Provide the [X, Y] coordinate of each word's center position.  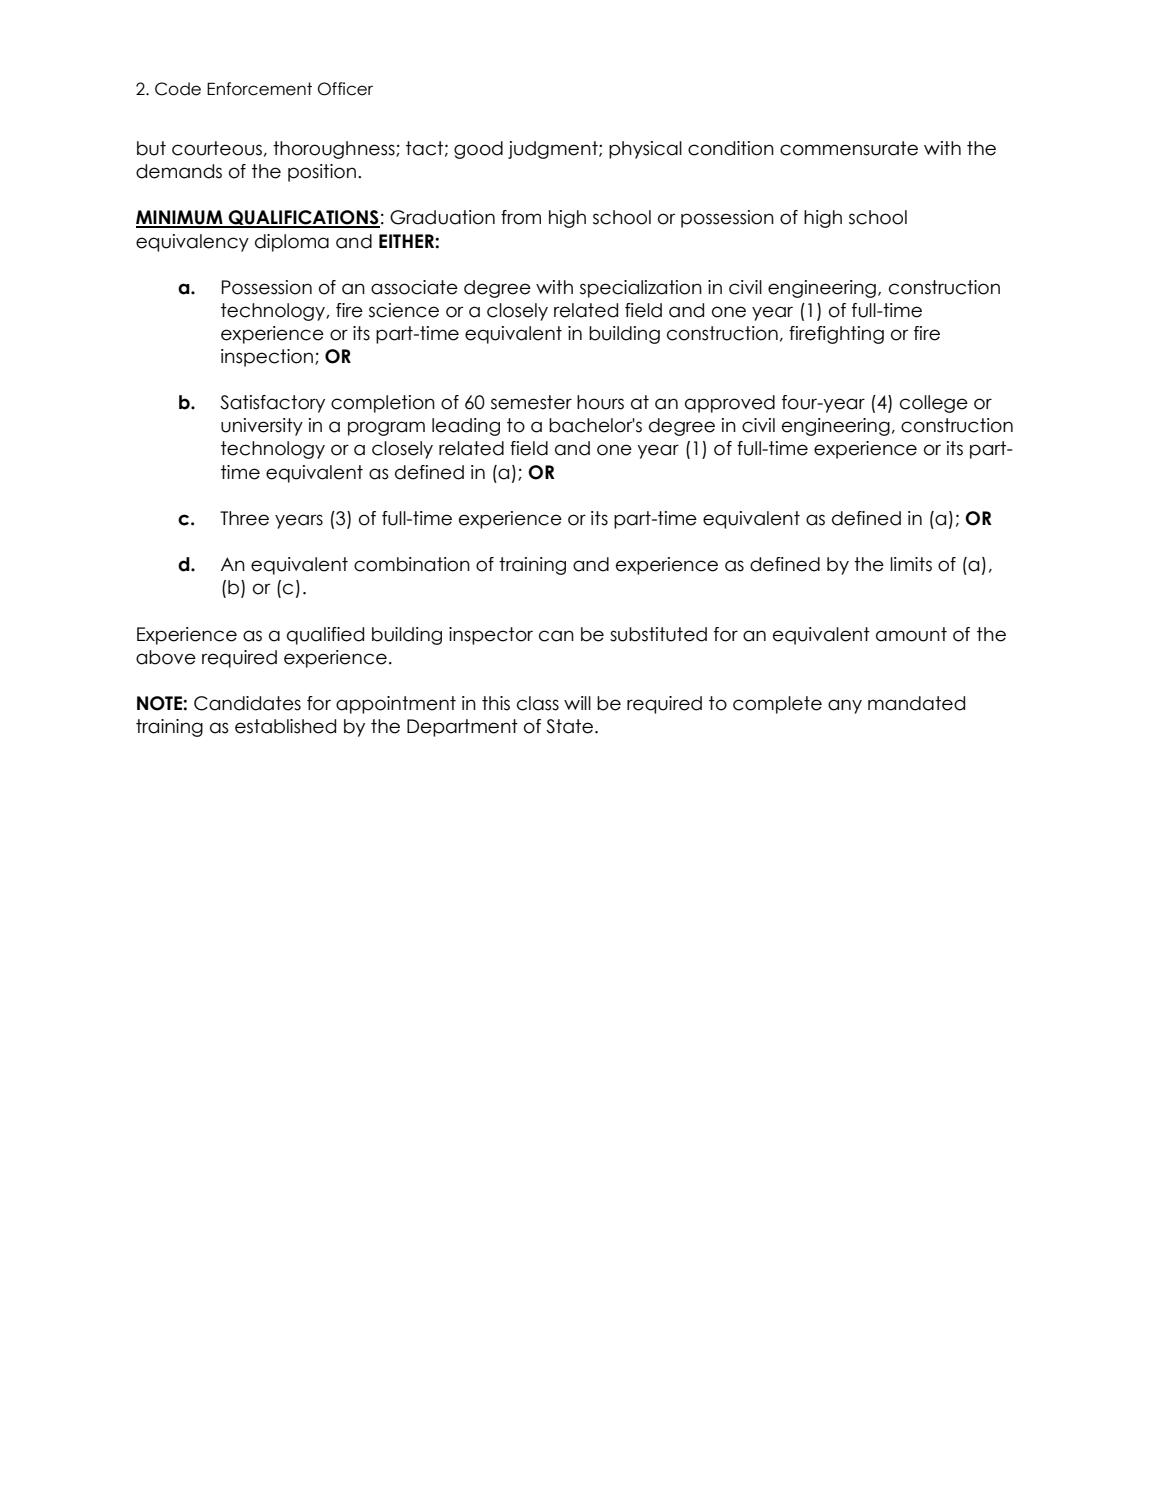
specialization [641, 289]
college [934, 404]
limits [911, 564]
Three [244, 518]
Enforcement [259, 89]
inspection [267, 358]
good [478, 150]
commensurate [849, 148]
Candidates [247, 703]
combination [412, 564]
